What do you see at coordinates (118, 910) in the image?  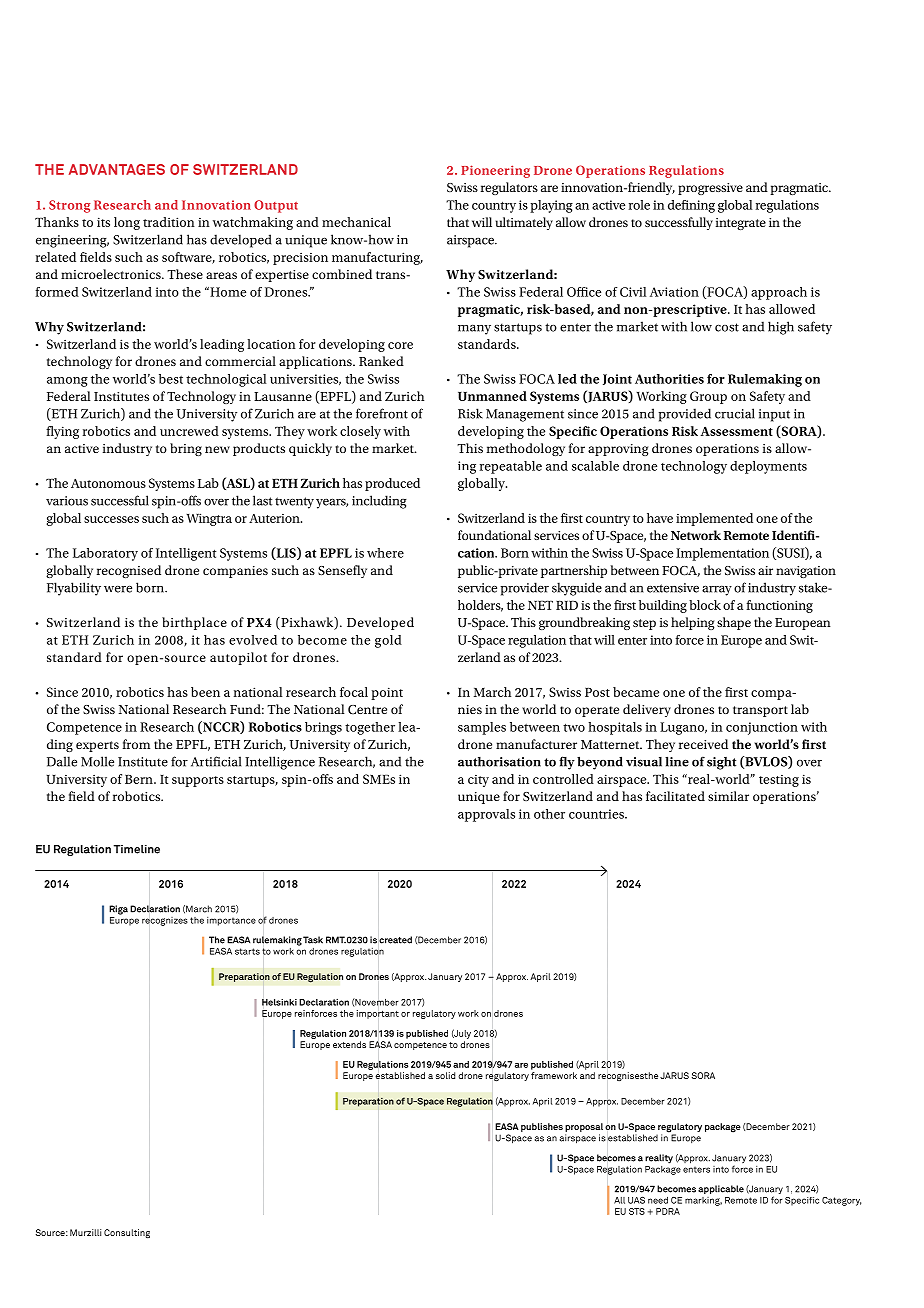 I see `Riga` at bounding box center [118, 910].
